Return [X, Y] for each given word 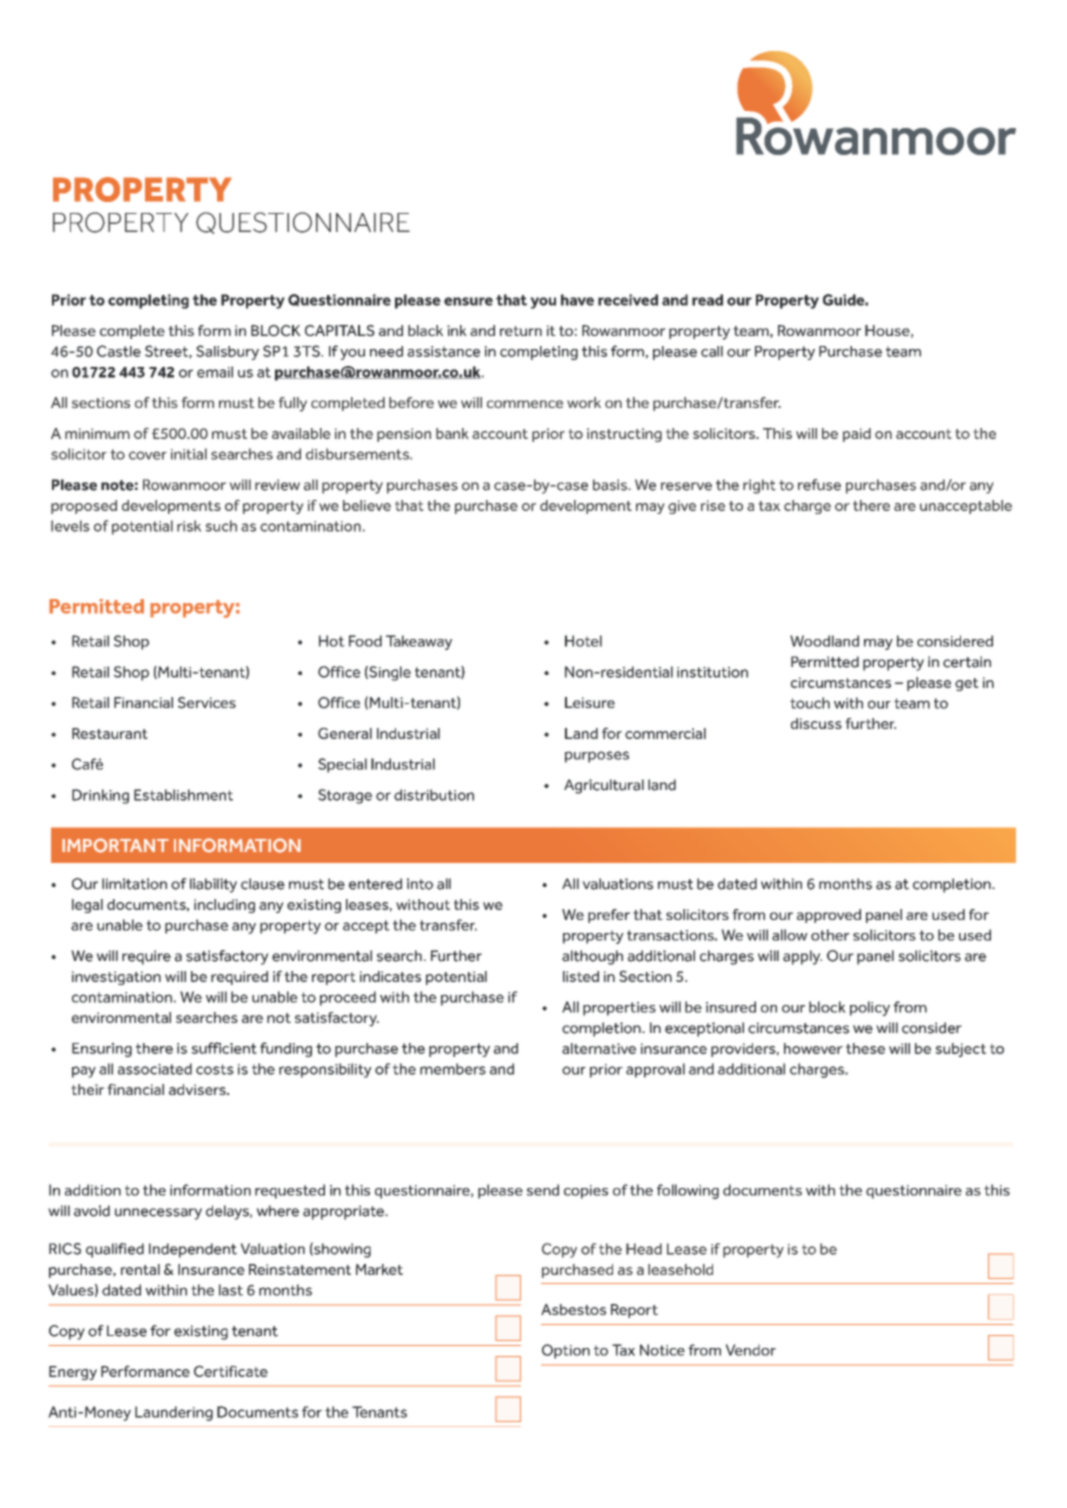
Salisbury [227, 352]
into [420, 884]
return [521, 331]
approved [829, 916]
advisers [198, 1089]
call [712, 351]
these [865, 1048]
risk [189, 526]
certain [967, 662]
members [453, 1069]
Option [566, 1351]
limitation [134, 884]
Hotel [583, 641]
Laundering [174, 1413]
